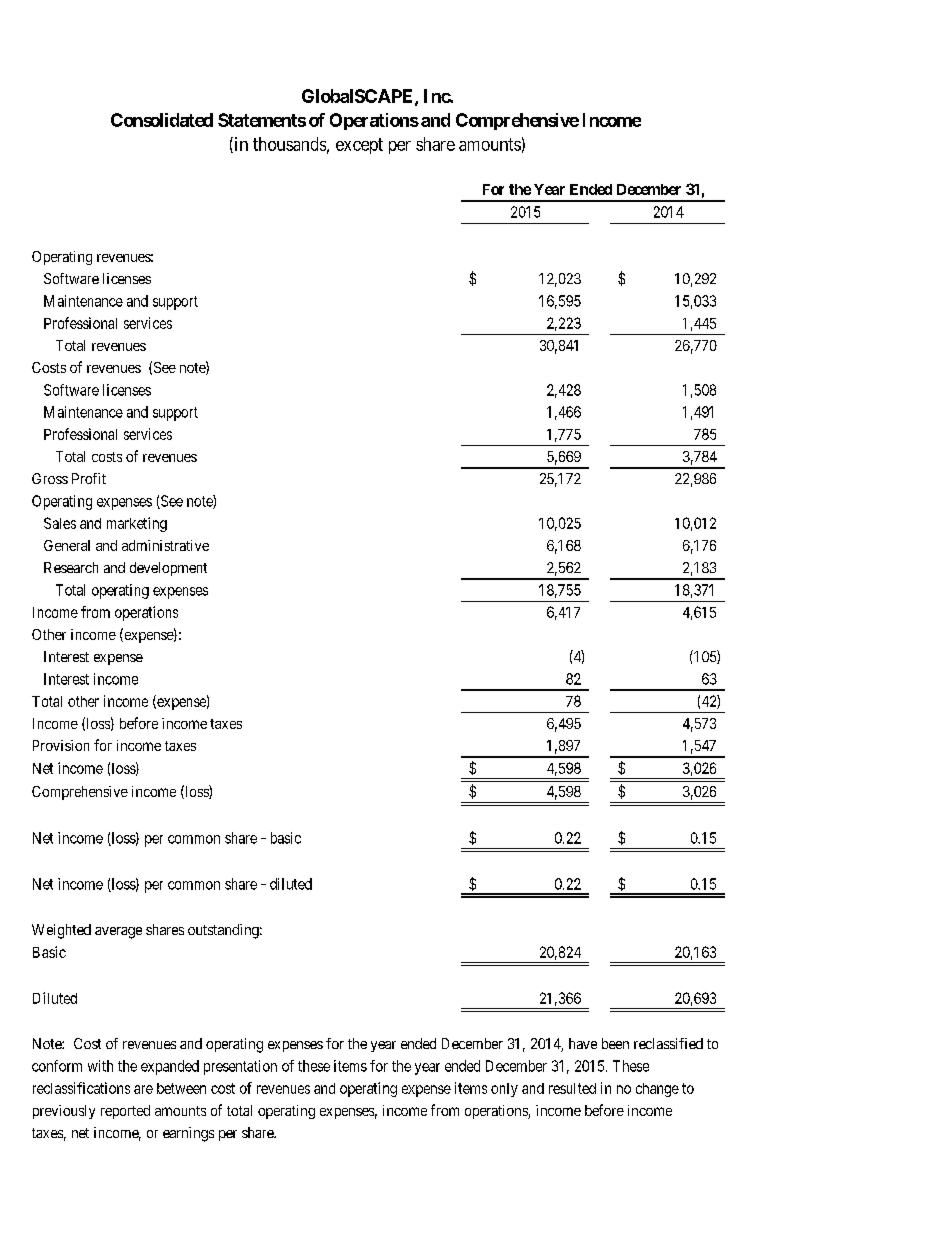 This image has width=952, height=1233. I want to click on presentation, so click(240, 1067).
